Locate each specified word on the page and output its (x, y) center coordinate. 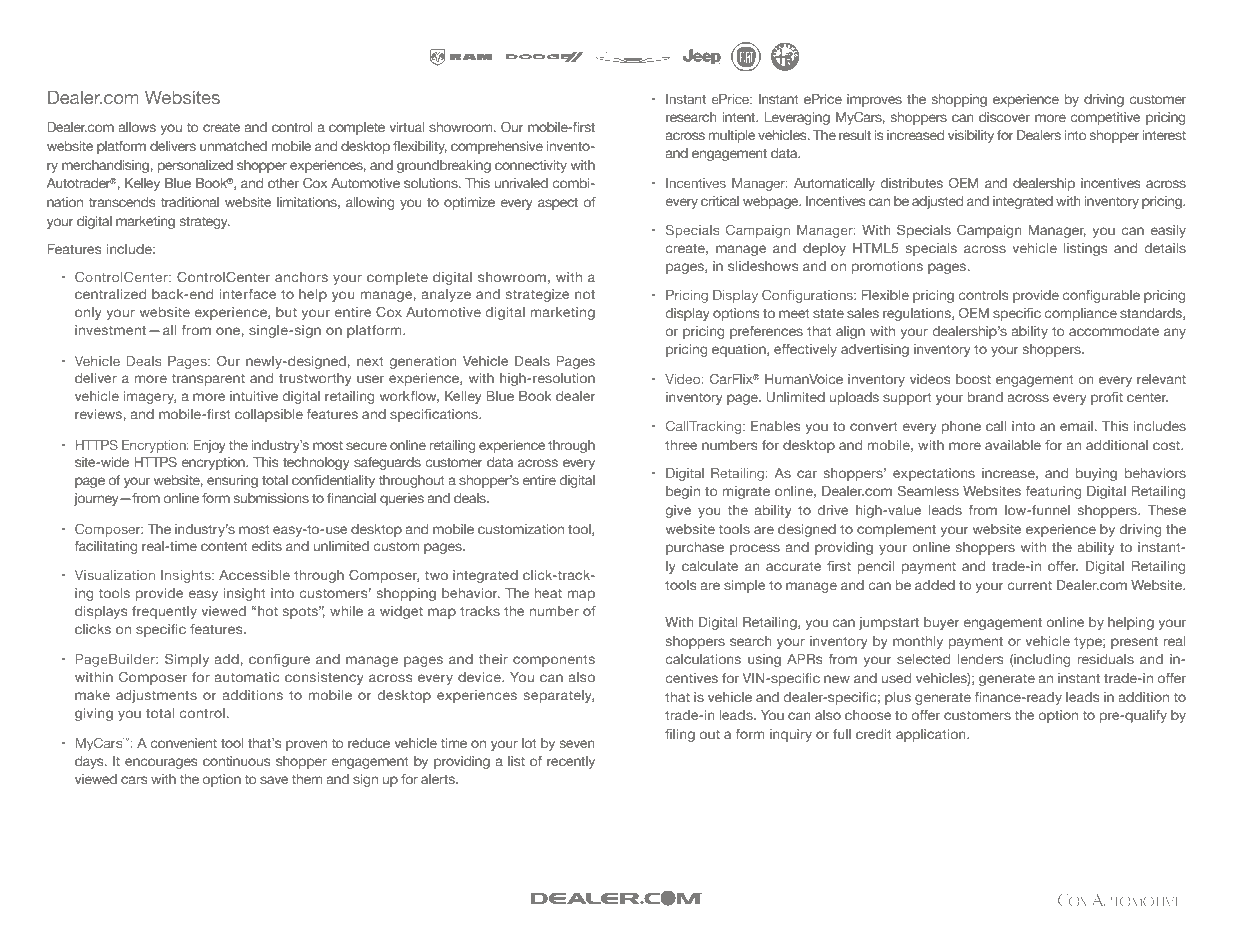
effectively (805, 350)
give (678, 511)
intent (740, 117)
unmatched (233, 146)
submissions (271, 498)
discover (1004, 117)
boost (973, 379)
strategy (205, 222)
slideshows (763, 266)
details (1165, 248)
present (1134, 642)
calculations (703, 659)
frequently (164, 612)
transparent (208, 379)
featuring (1053, 492)
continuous (236, 761)
